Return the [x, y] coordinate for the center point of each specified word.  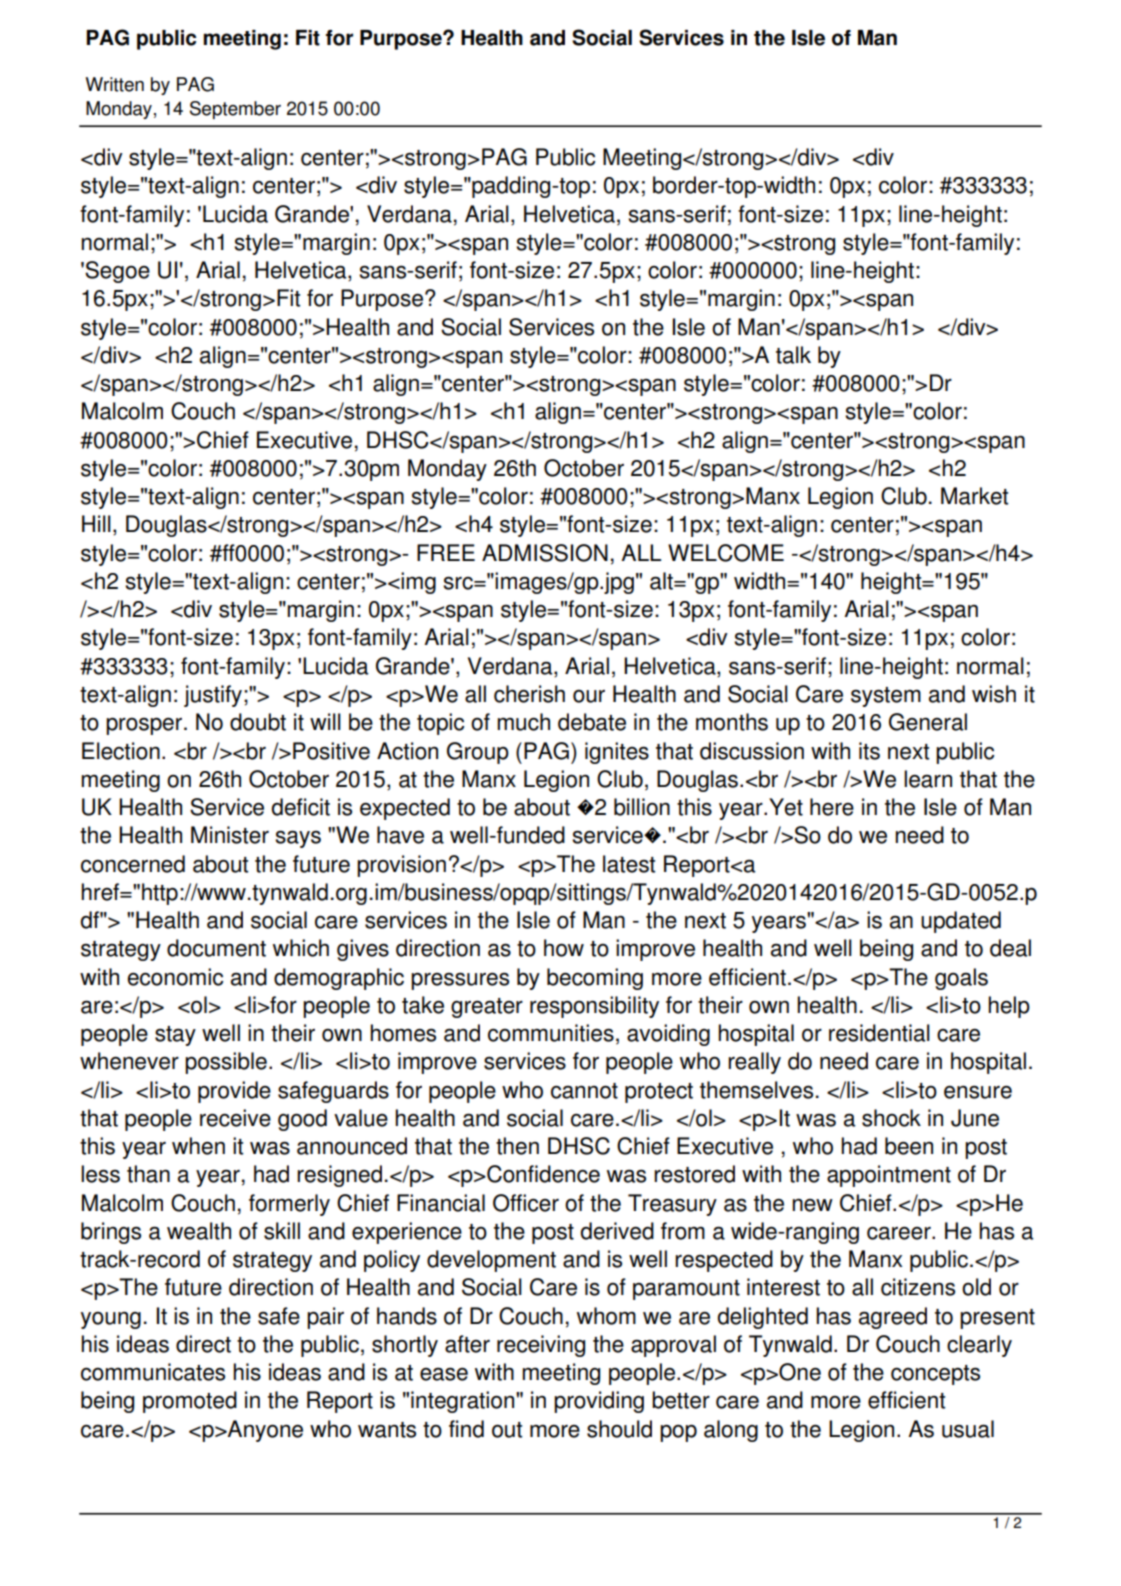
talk [793, 355]
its [869, 751]
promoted [190, 1402]
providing [599, 1402]
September [235, 110]
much [523, 722]
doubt [258, 722]
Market [974, 496]
